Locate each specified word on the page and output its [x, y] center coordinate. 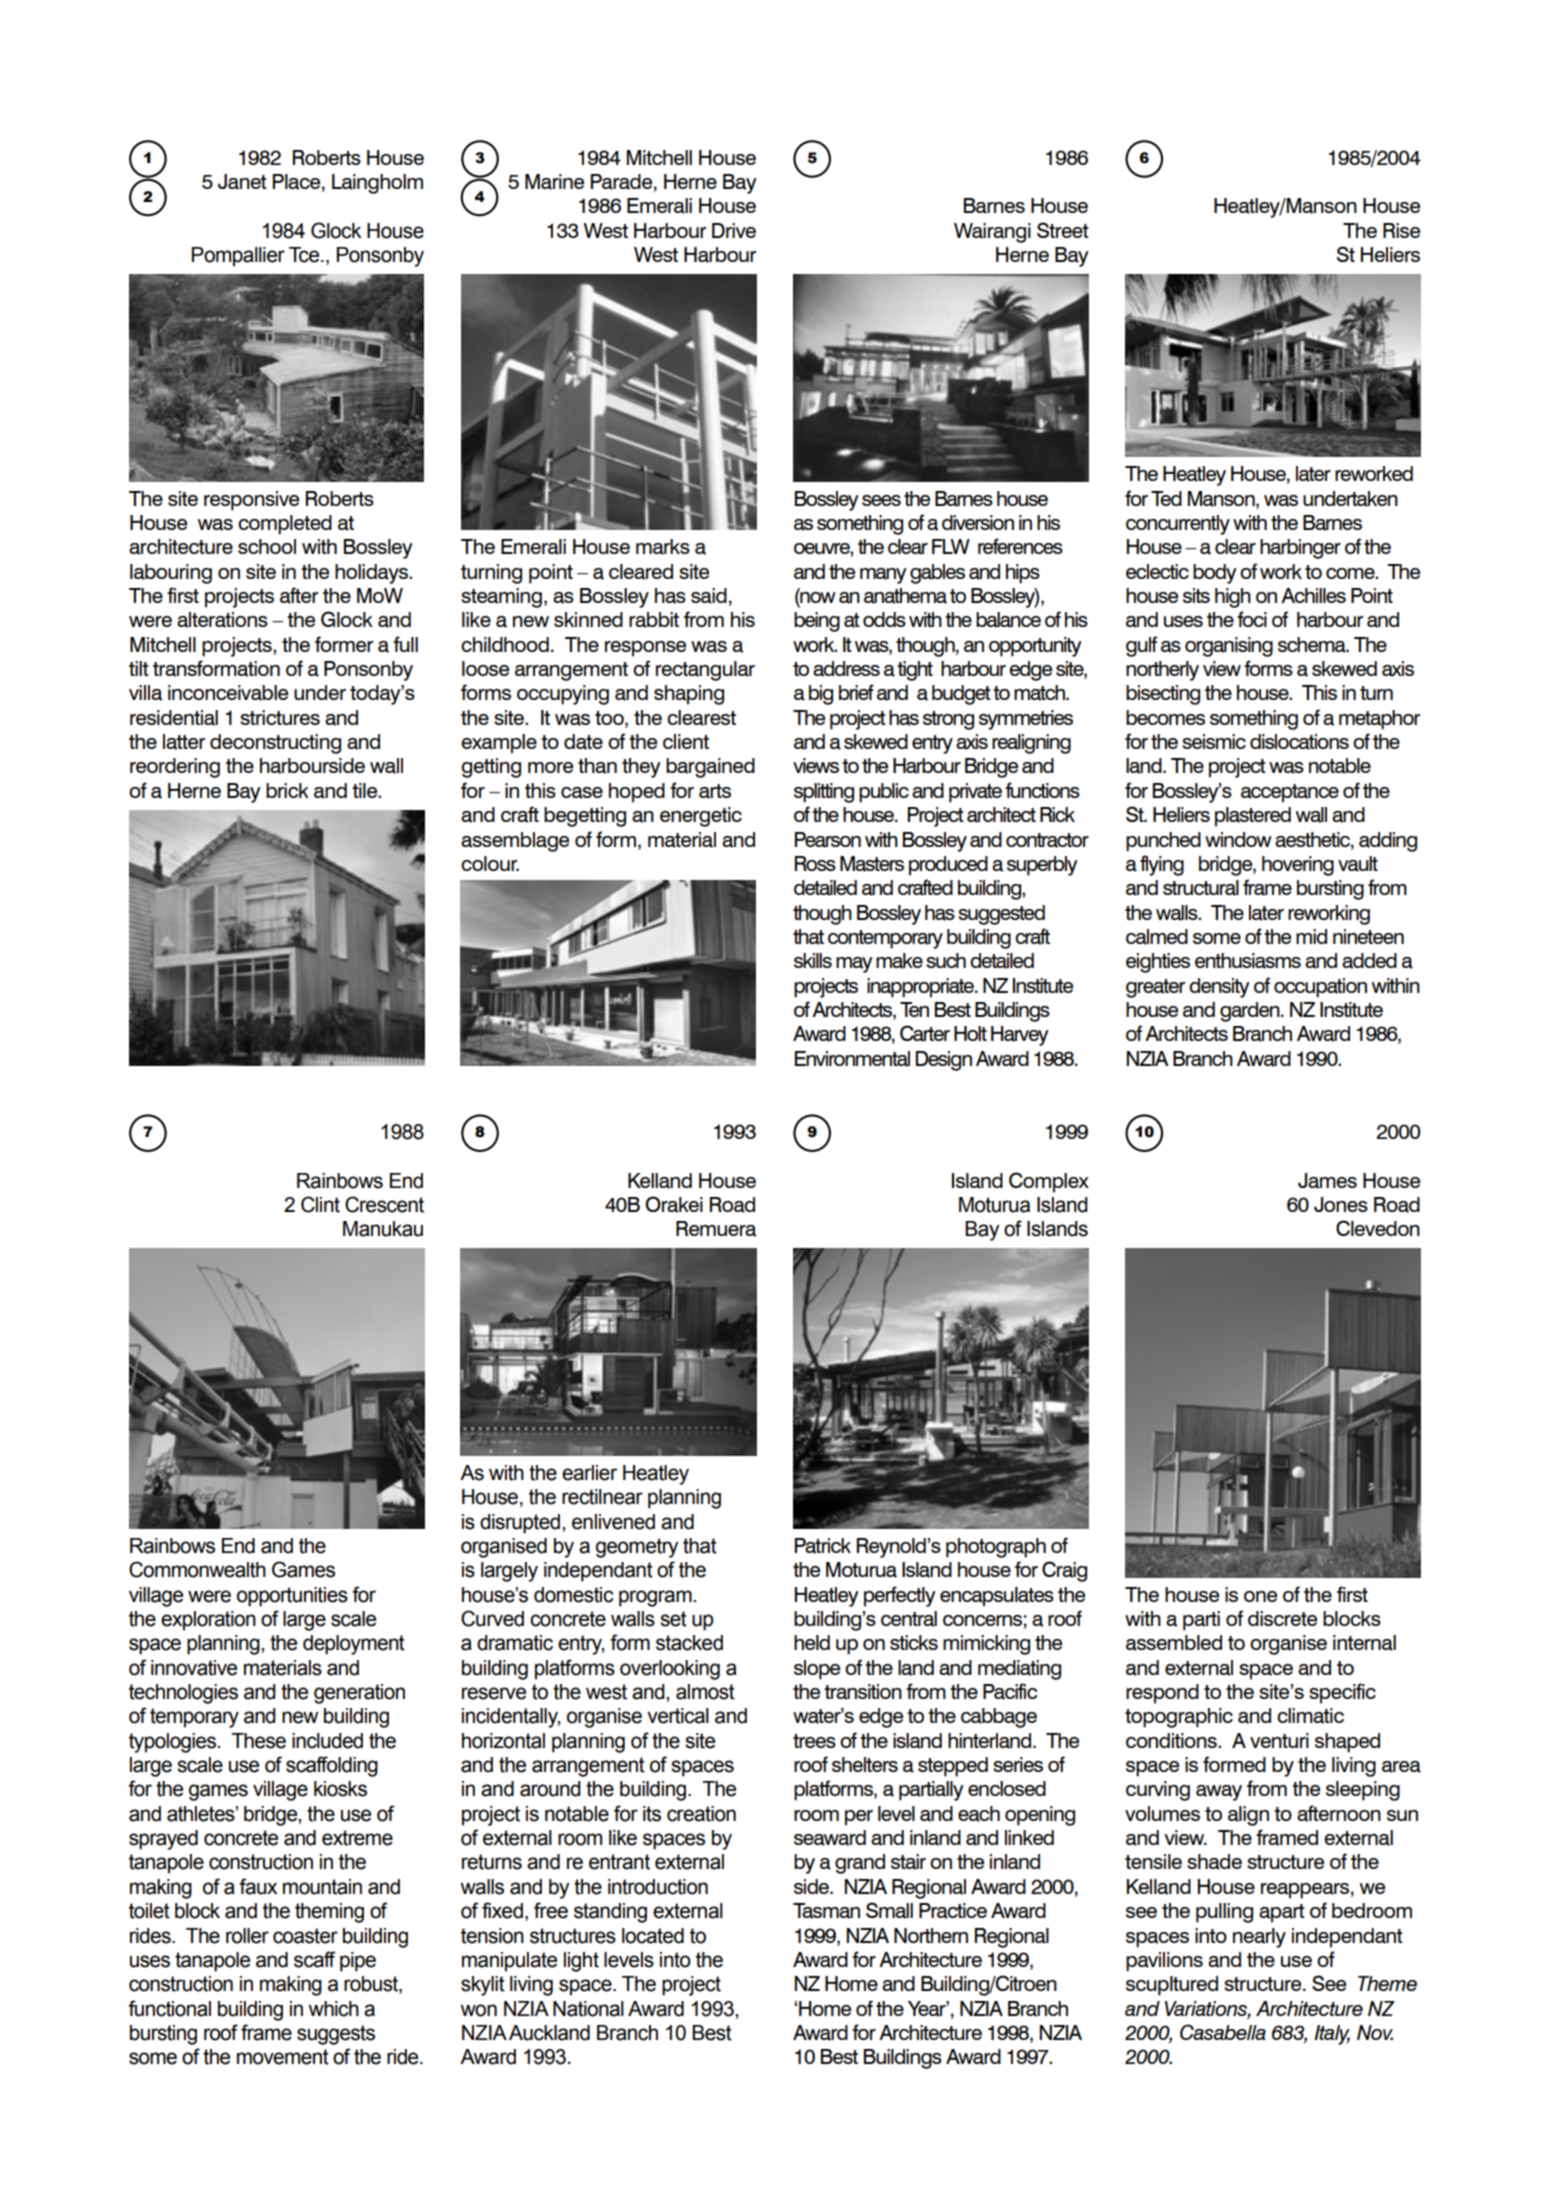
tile [366, 790]
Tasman [826, 1911]
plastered [1253, 817]
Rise [1401, 230]
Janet [242, 182]
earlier [589, 1473]
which [333, 2009]
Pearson [828, 840]
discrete [1282, 1618]
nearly [1259, 1938]
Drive [734, 230]
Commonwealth [197, 1569]
